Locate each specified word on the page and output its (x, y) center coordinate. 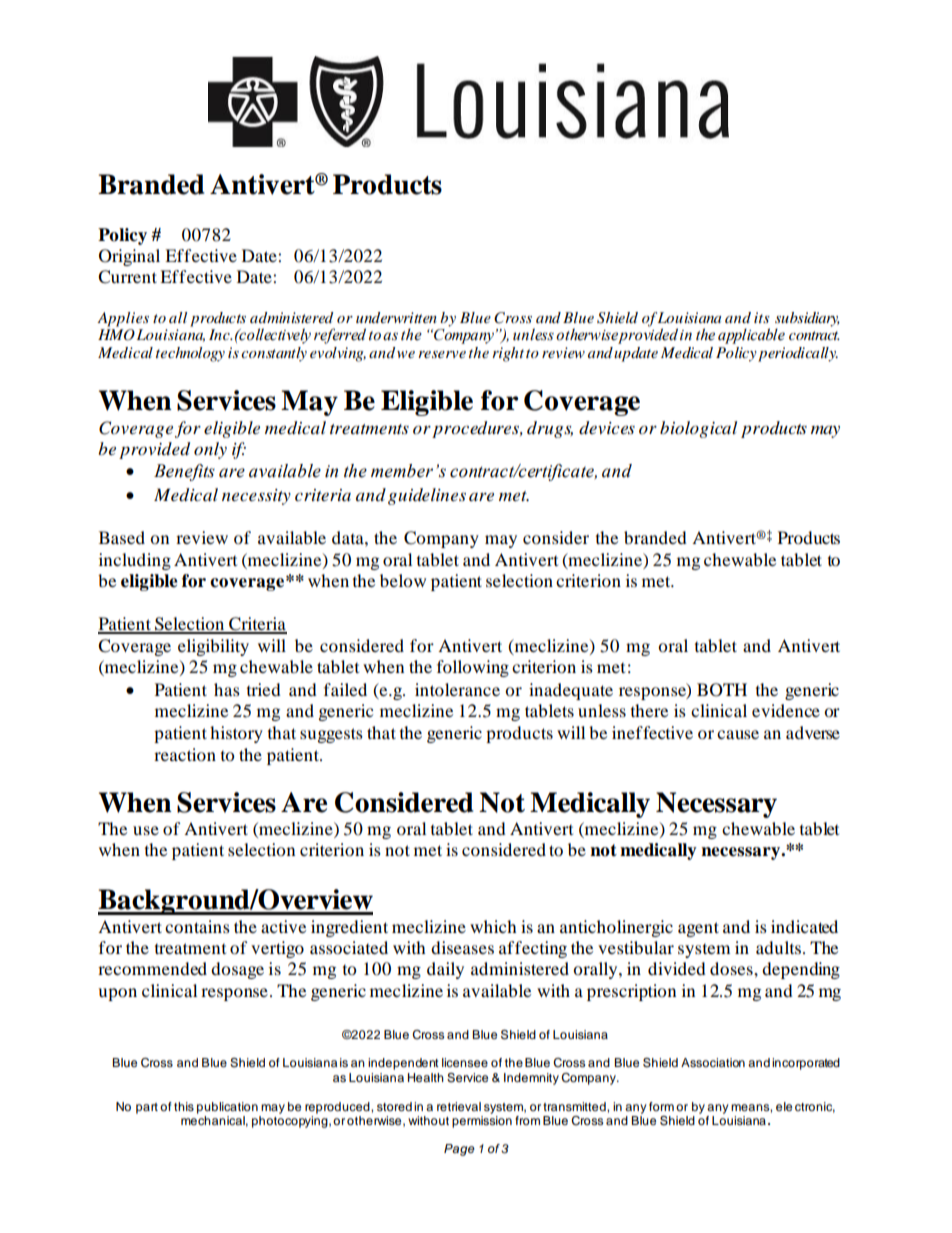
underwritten (396, 317)
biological (698, 429)
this (184, 1106)
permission (482, 1120)
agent (698, 929)
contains (197, 926)
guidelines (427, 496)
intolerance (457, 689)
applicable (751, 336)
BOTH (722, 690)
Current (127, 277)
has (227, 689)
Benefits (184, 472)
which (493, 926)
